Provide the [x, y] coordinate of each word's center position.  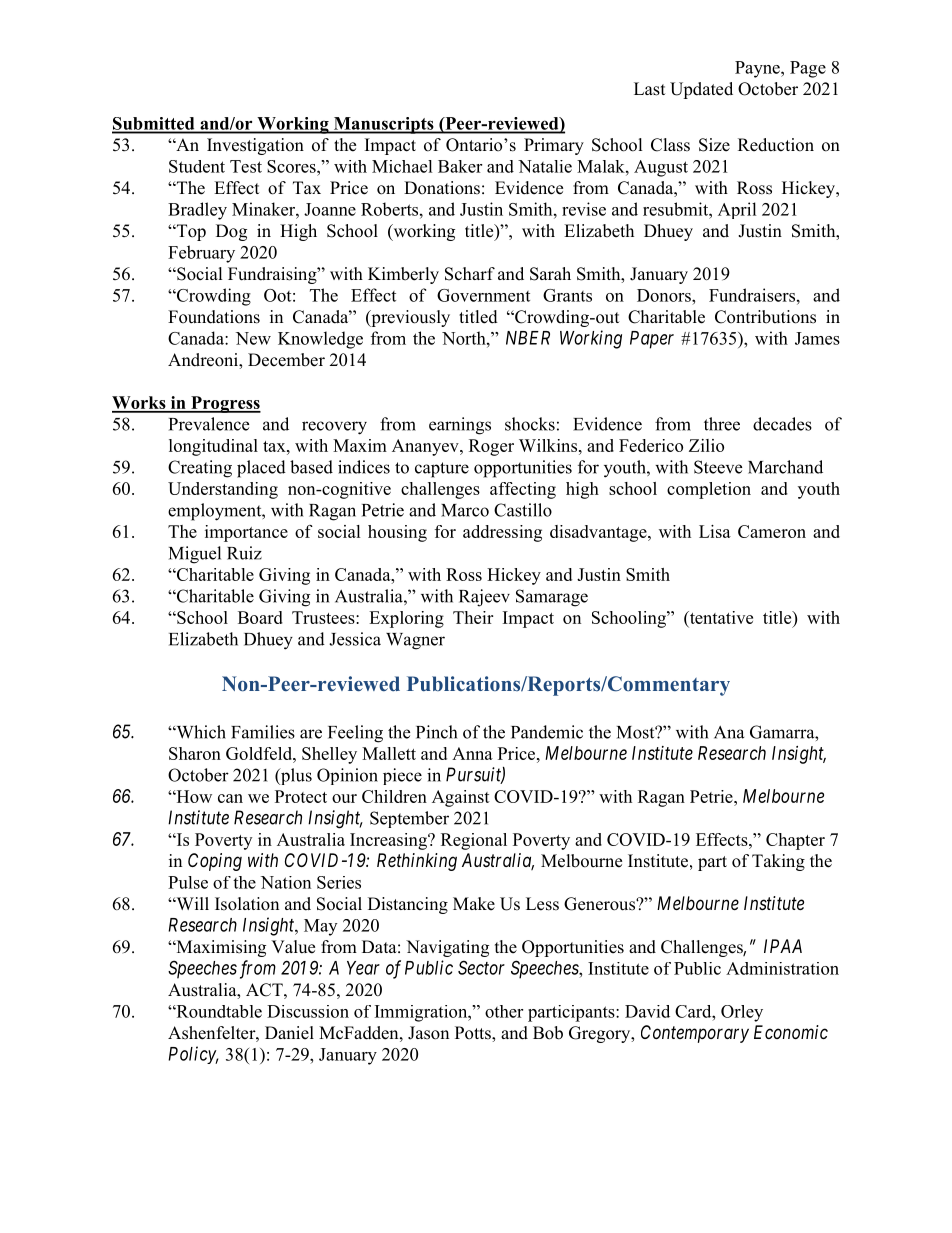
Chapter [795, 841]
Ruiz [244, 553]
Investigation [255, 146]
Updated [701, 90]
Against [461, 798]
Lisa [715, 531]
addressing [502, 533]
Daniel [289, 1033]
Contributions [765, 317]
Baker [460, 166]
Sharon [195, 753]
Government [483, 295]
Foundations [214, 317]
